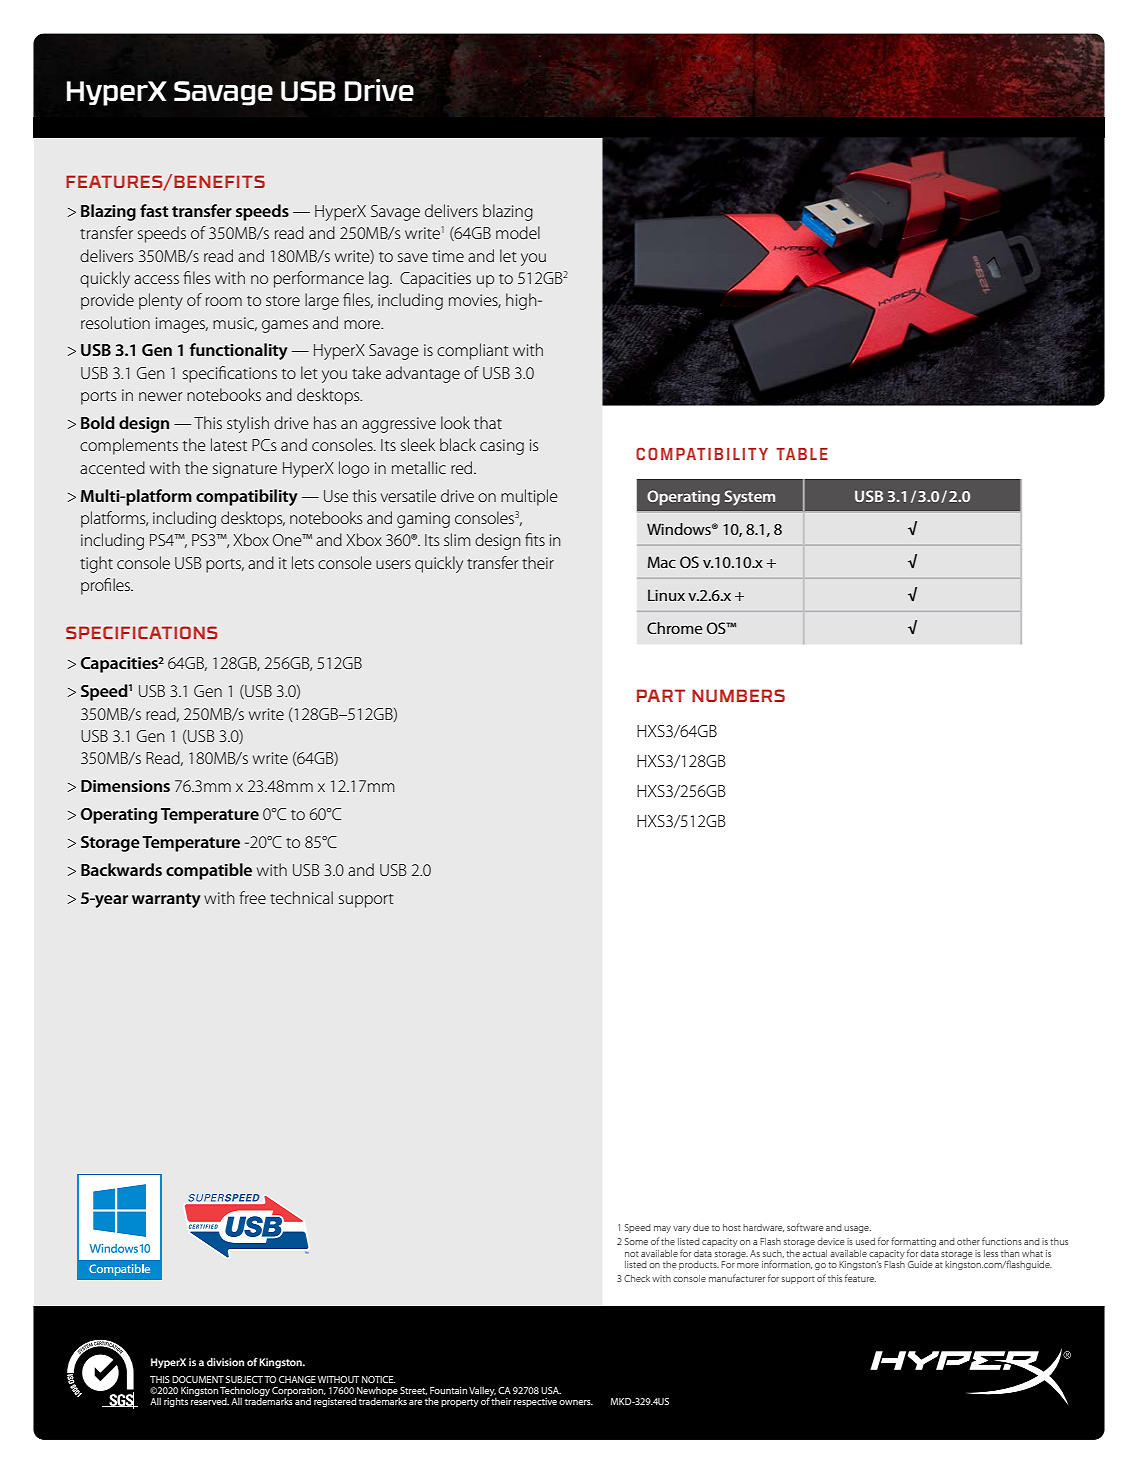 This screenshot has height=1473, width=1138. I want to click on TABLE, so click(802, 454).
